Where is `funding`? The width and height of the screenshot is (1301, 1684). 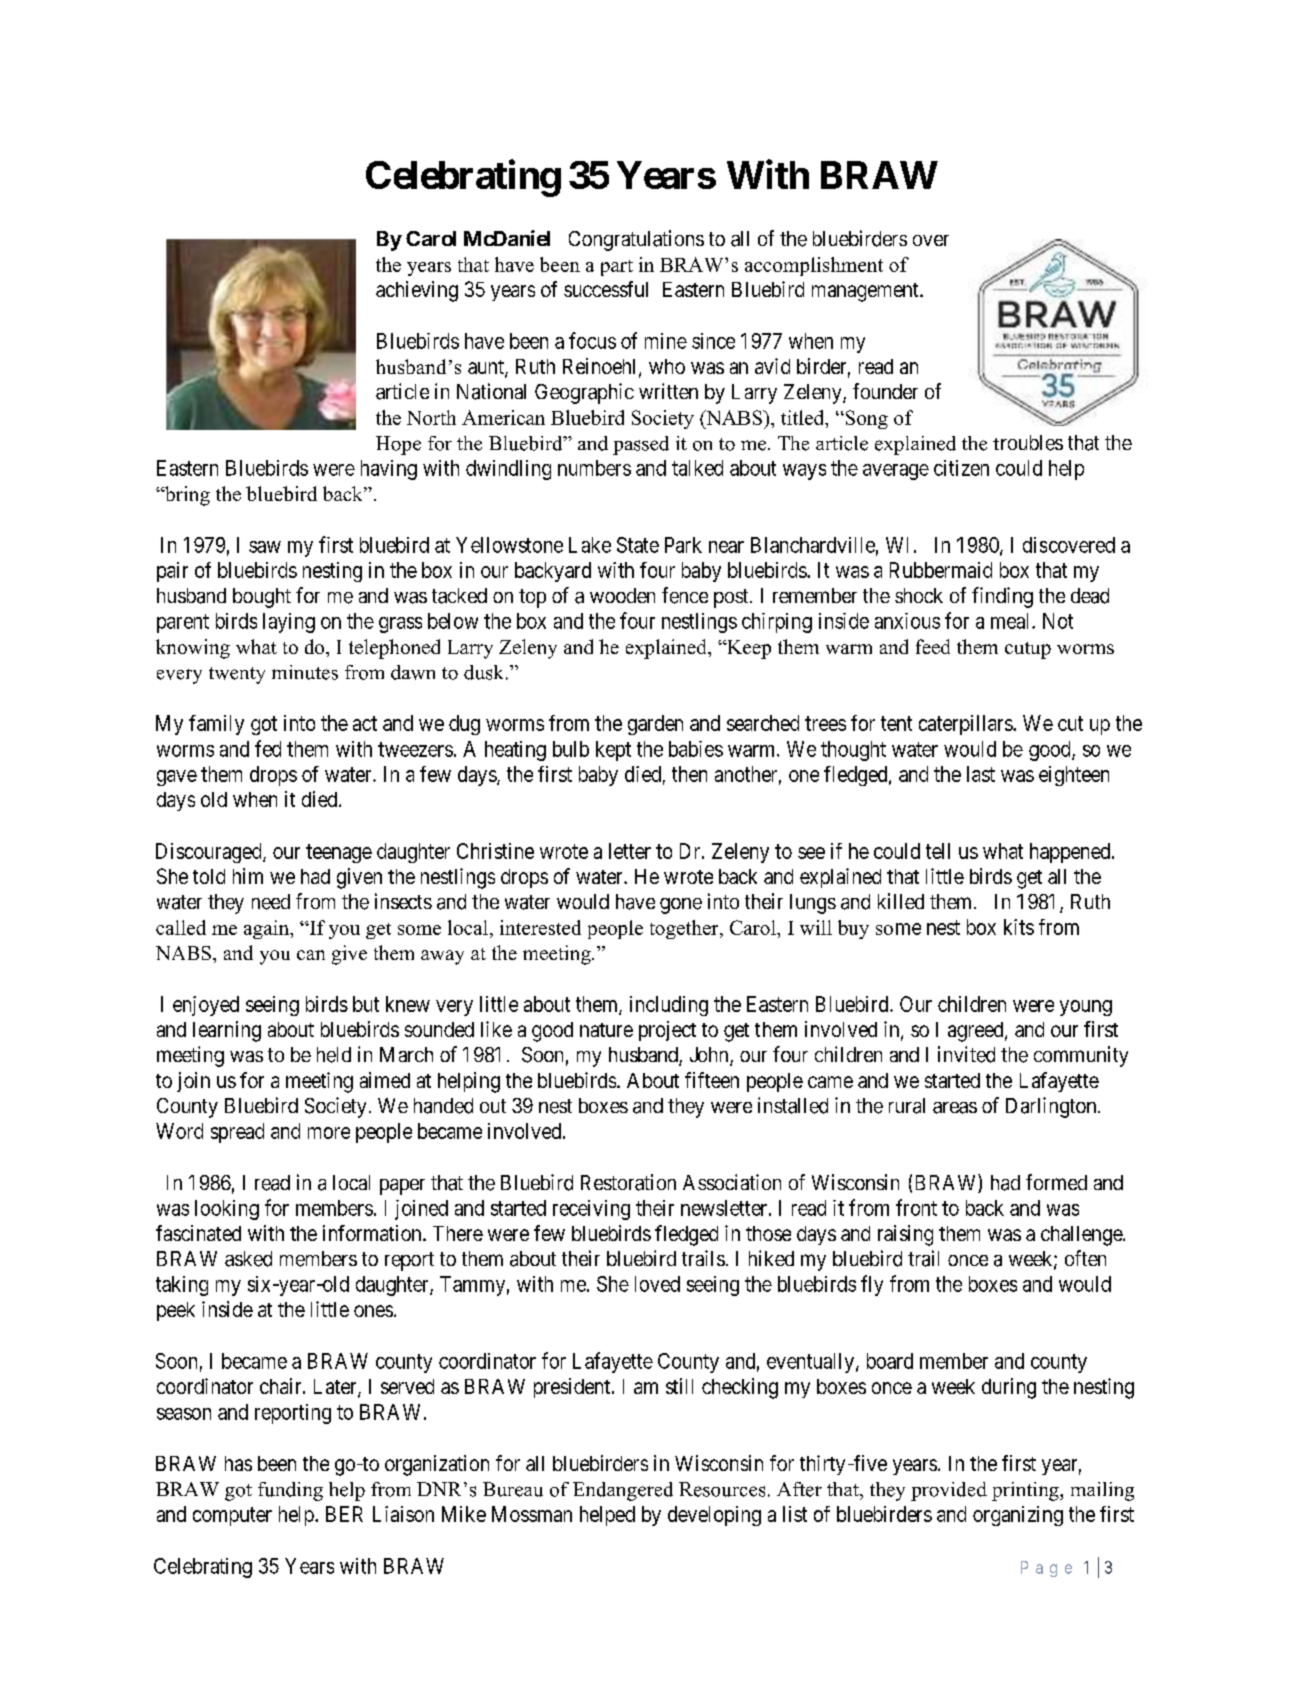
funding is located at coordinates (290, 1491).
